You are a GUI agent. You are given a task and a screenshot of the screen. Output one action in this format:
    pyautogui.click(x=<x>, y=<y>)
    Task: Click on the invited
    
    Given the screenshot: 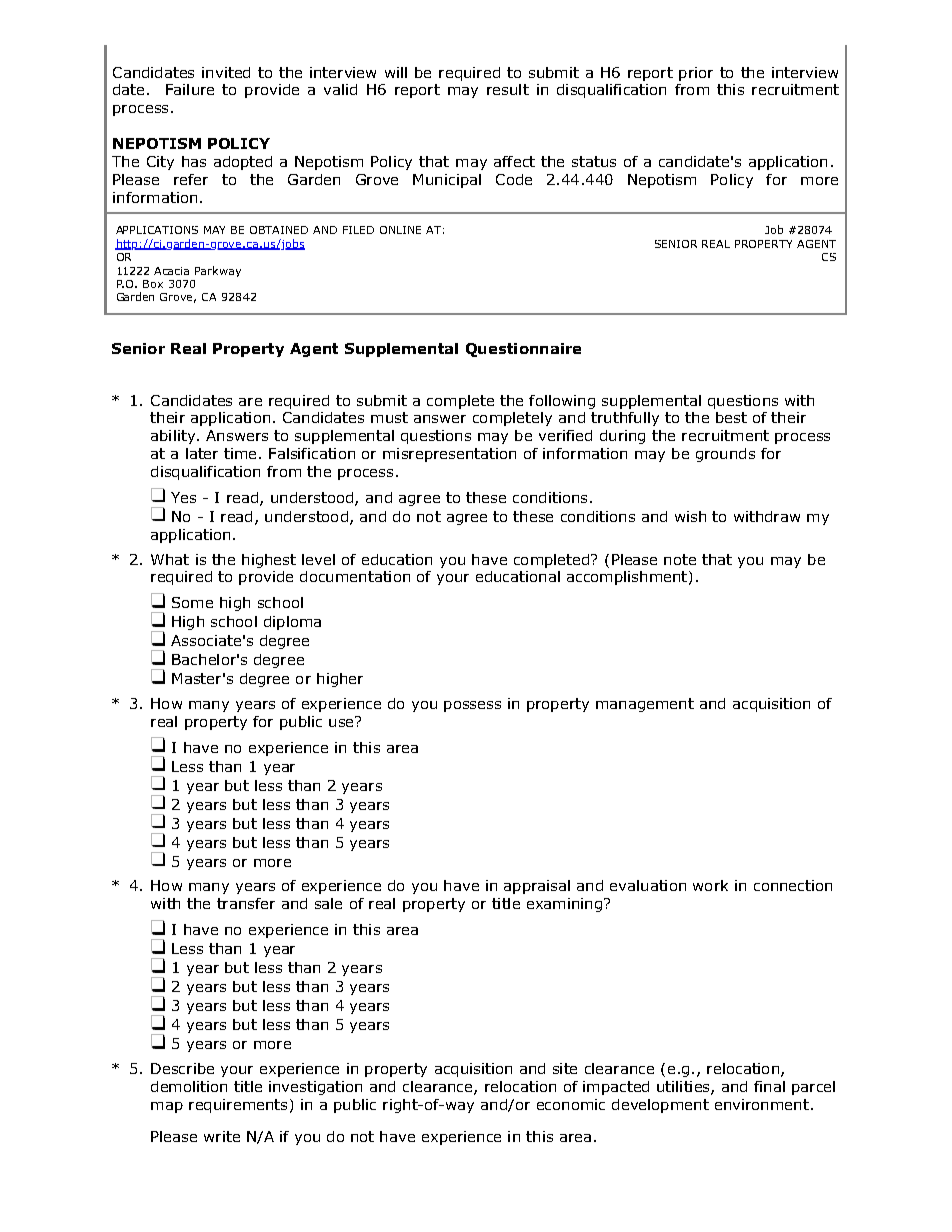 What is the action you would take?
    pyautogui.click(x=226, y=72)
